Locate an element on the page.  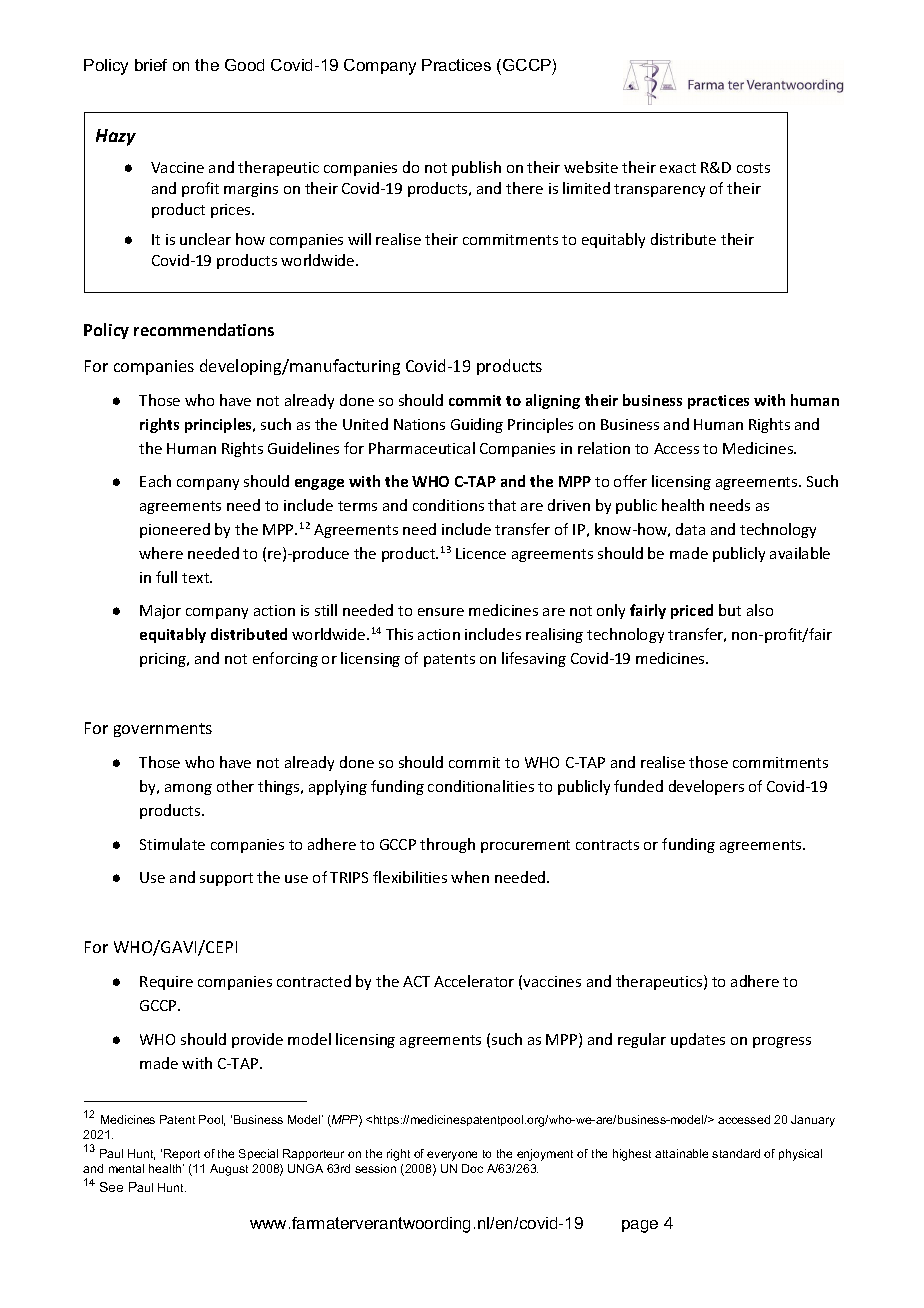
August is located at coordinates (229, 1170).
